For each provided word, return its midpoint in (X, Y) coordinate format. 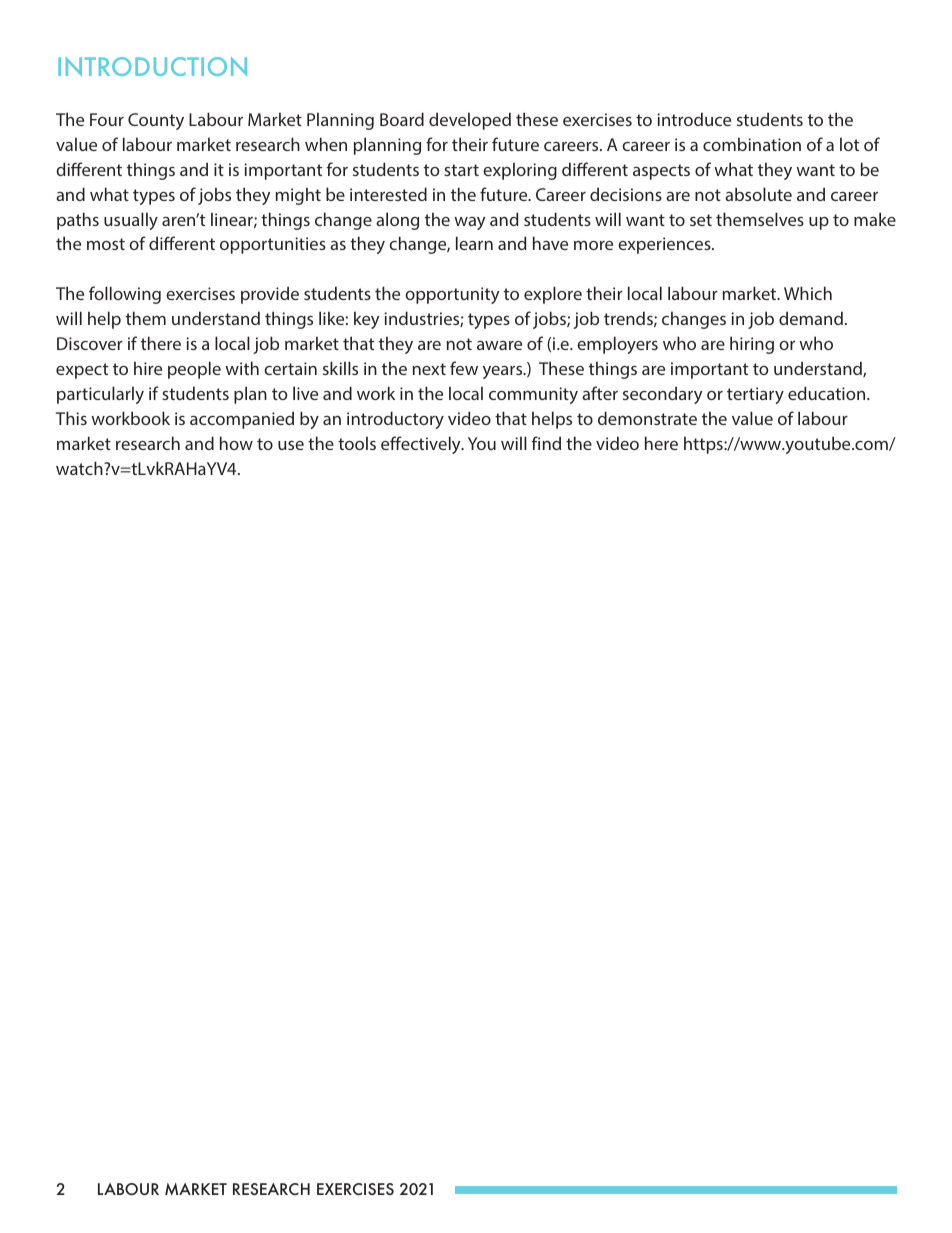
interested (388, 194)
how (236, 443)
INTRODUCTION (152, 66)
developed (470, 121)
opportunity (452, 295)
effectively (422, 445)
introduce (694, 119)
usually (131, 221)
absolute (758, 194)
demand (811, 318)
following (125, 295)
